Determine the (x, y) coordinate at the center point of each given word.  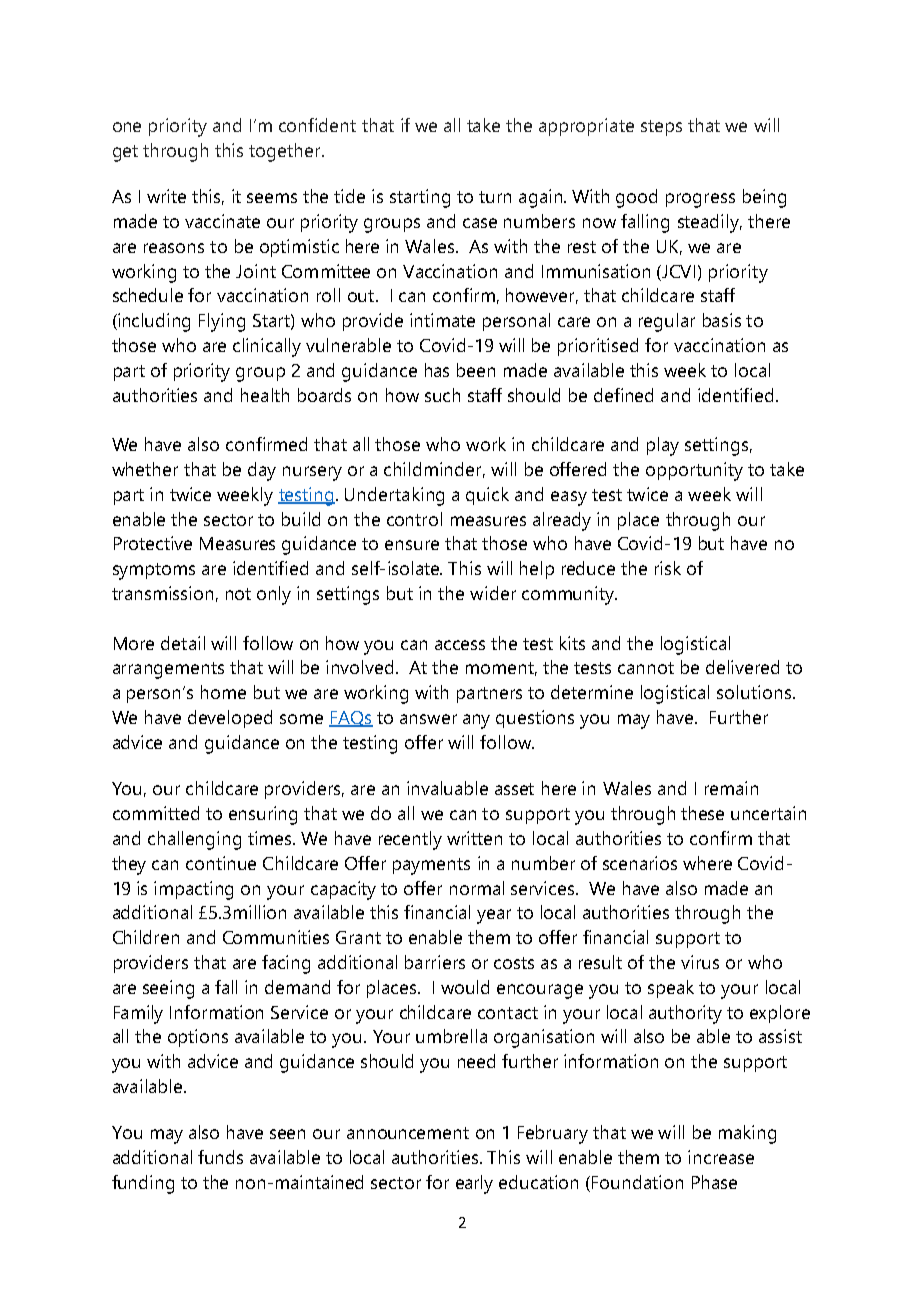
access (460, 645)
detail (183, 643)
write (166, 196)
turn (495, 197)
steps (661, 128)
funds (220, 1157)
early (474, 1184)
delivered (742, 667)
